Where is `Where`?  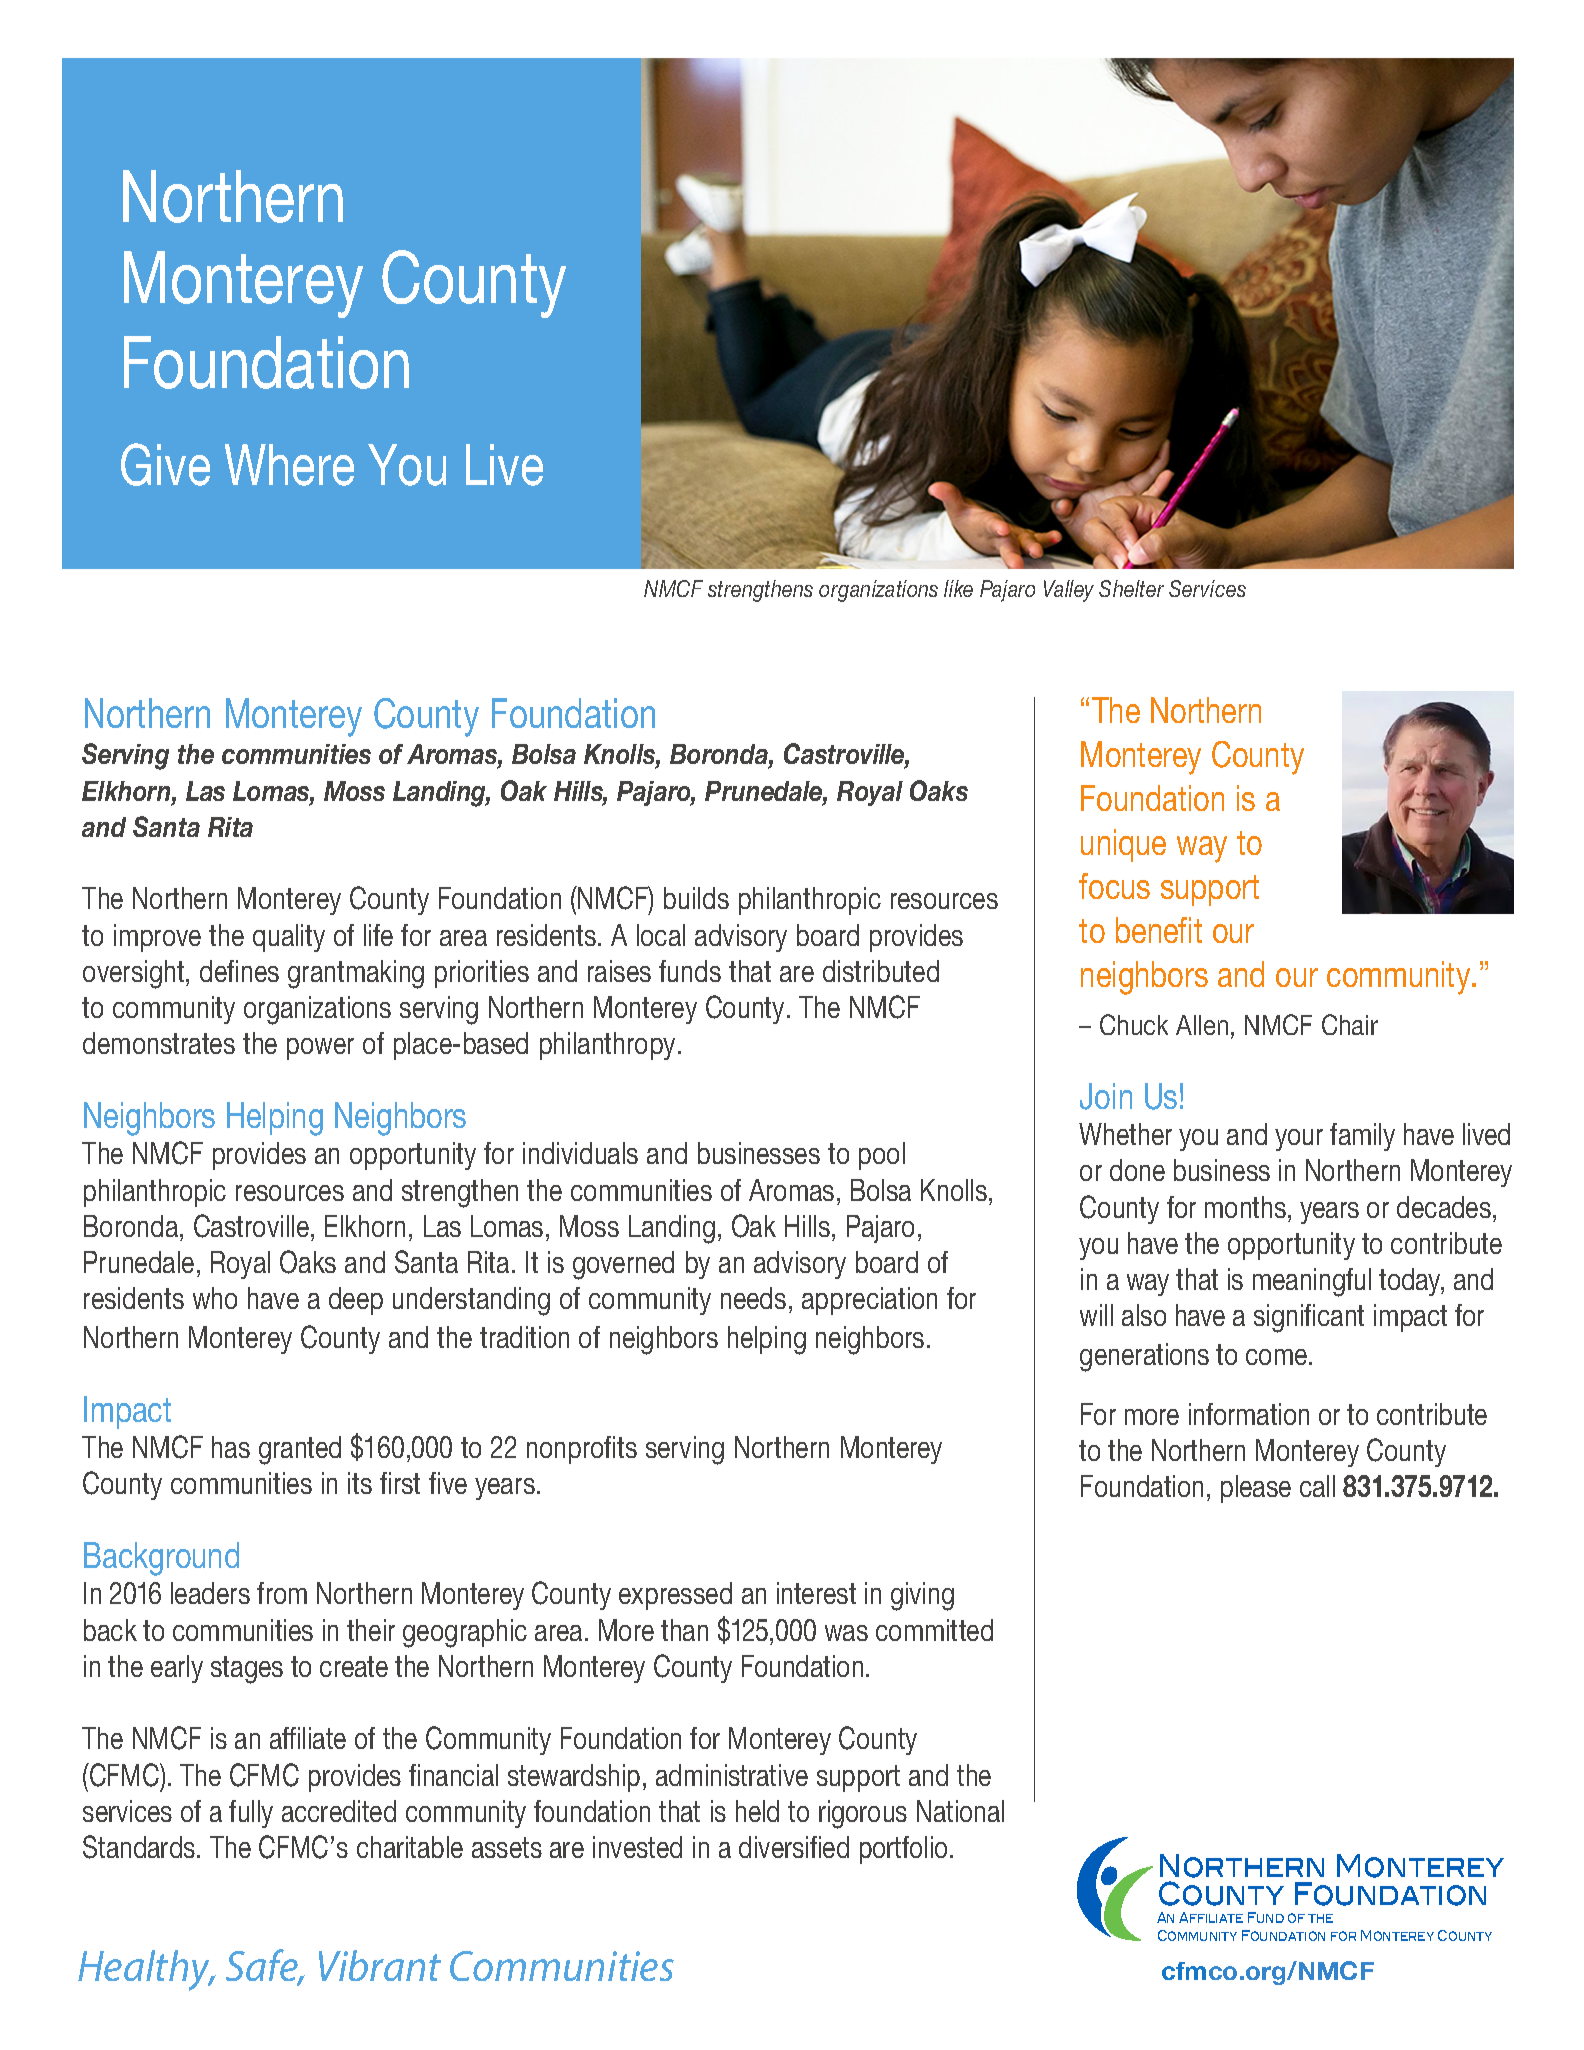 Where is located at coordinates (289, 465).
